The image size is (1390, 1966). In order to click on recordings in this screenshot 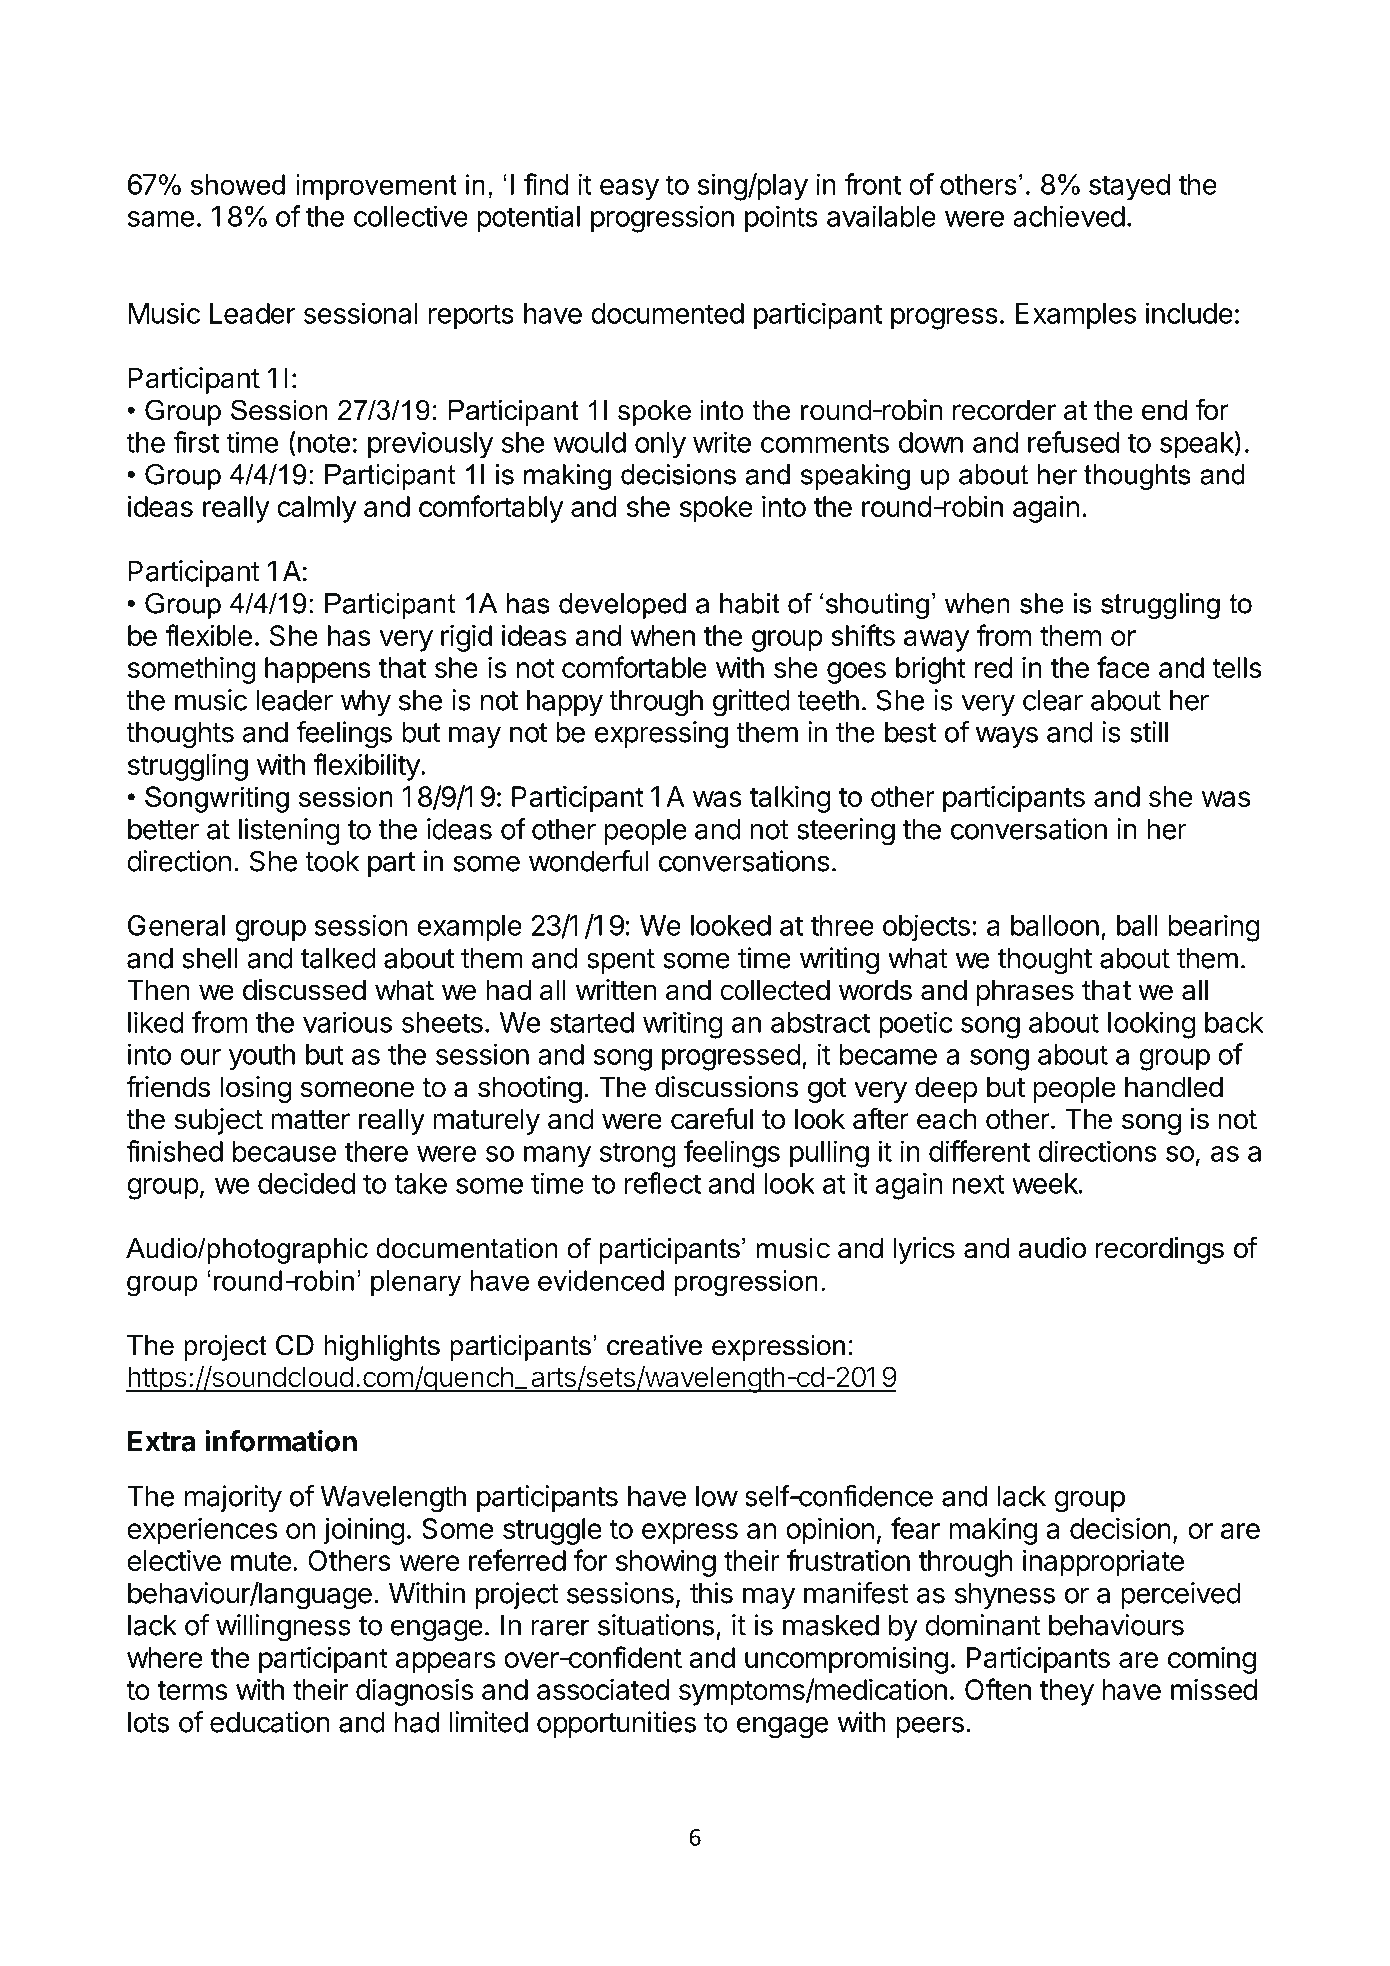, I will do `click(1159, 1250)`.
